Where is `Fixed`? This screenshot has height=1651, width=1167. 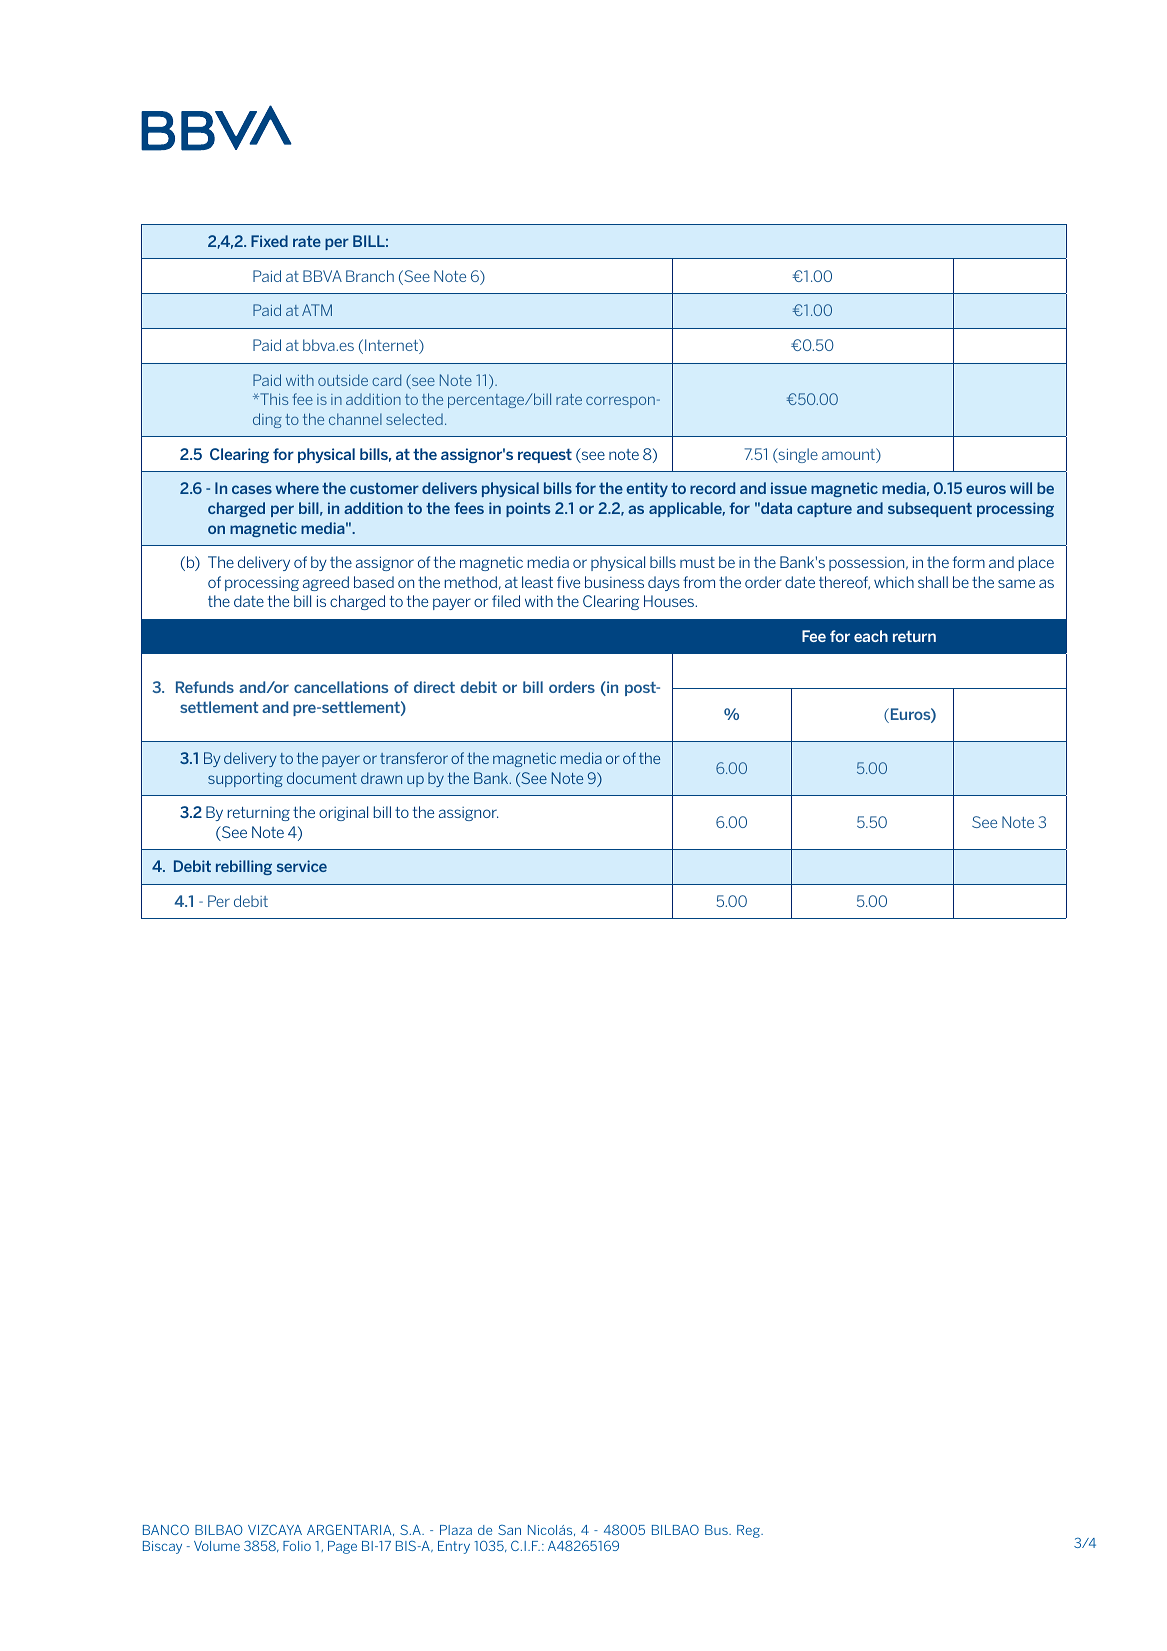 Fixed is located at coordinates (269, 241).
